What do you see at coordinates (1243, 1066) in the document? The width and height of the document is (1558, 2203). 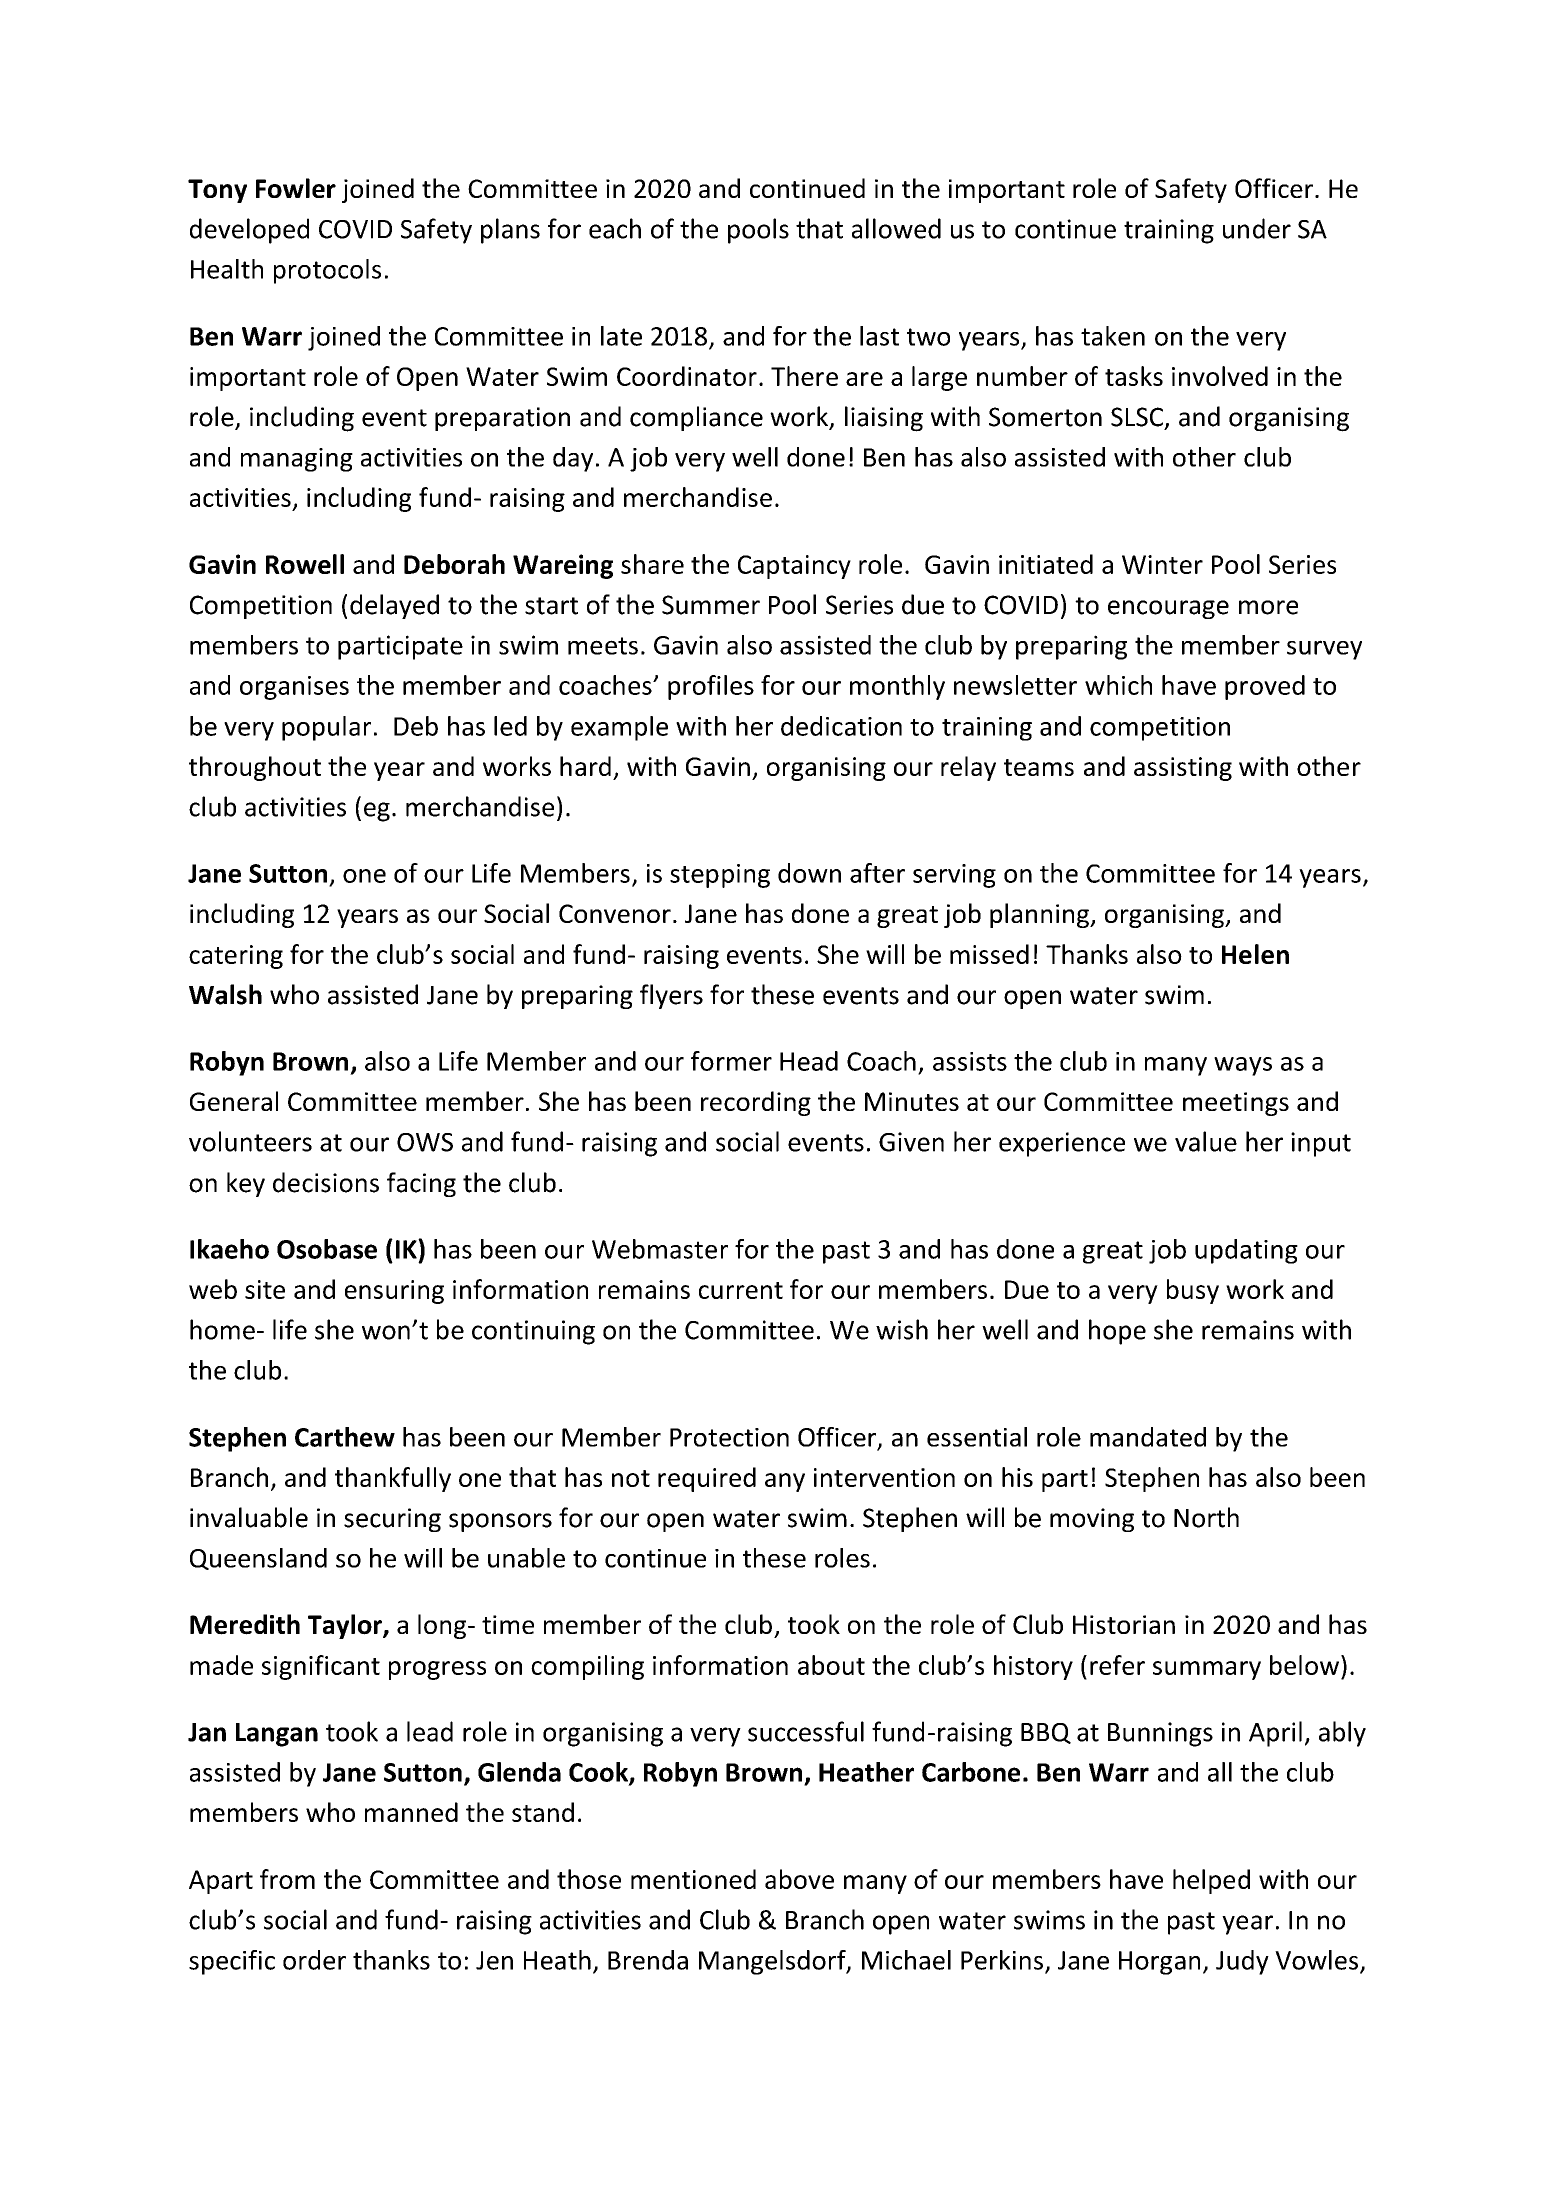 I see `ways` at bounding box center [1243, 1066].
